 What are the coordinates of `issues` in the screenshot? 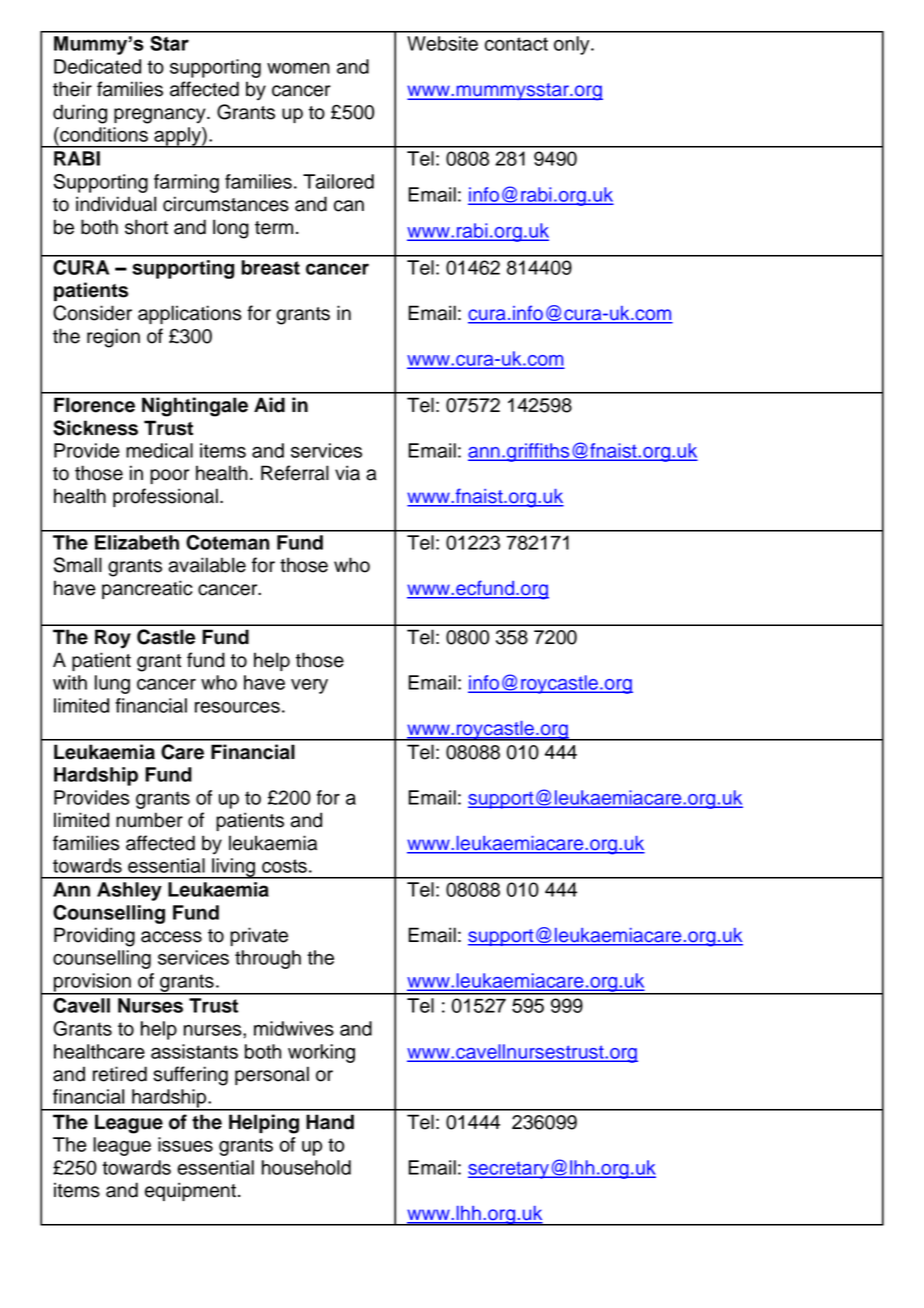 It's located at (185, 1144).
